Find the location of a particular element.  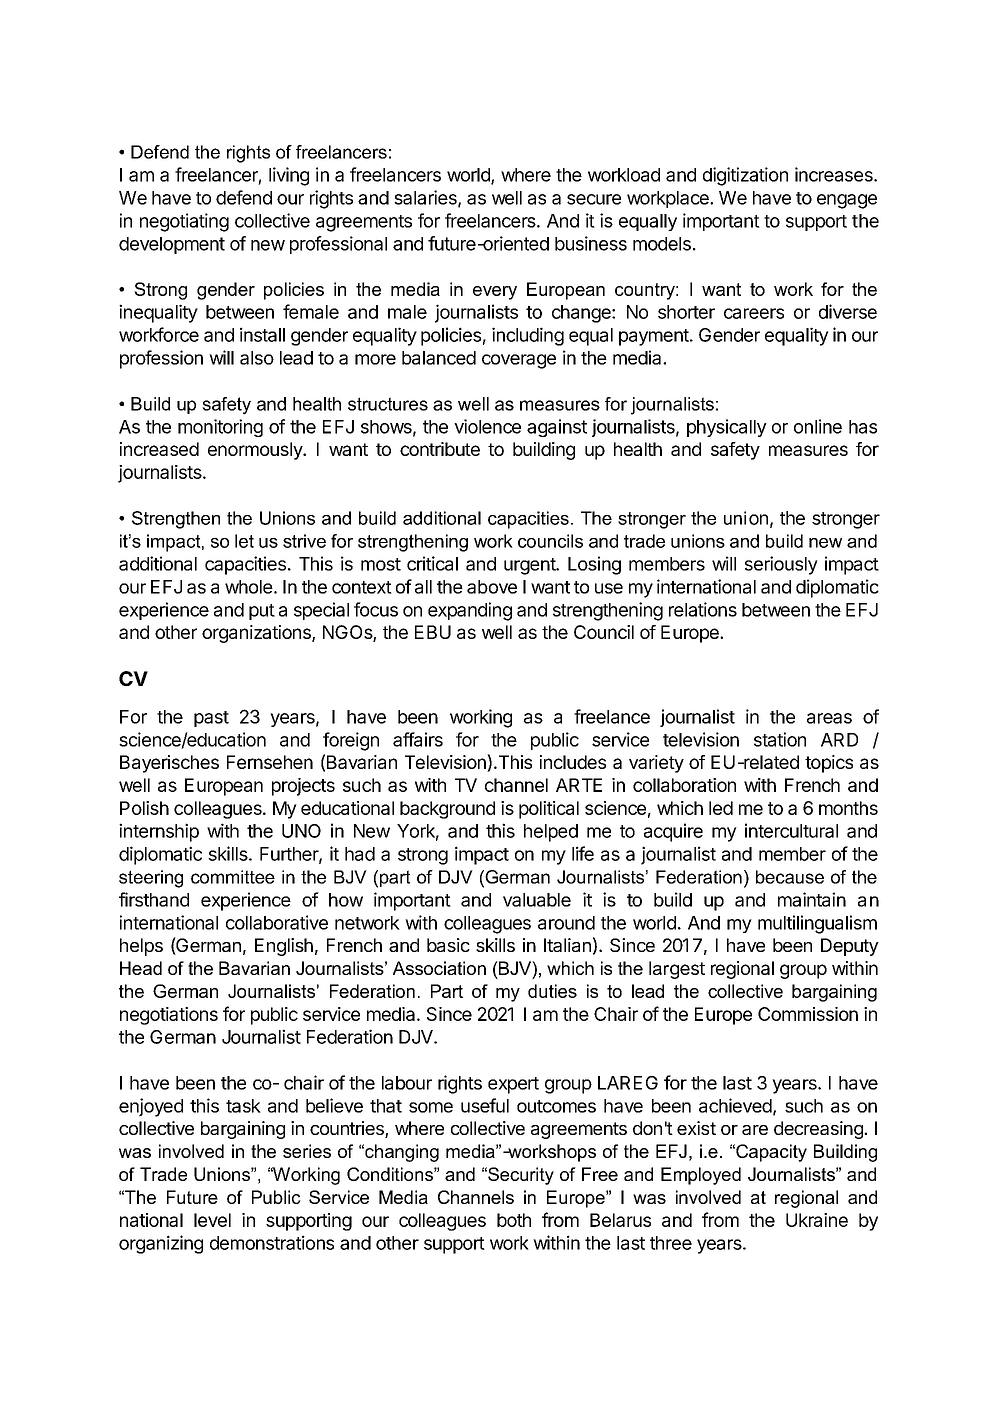

negotiating is located at coordinates (184, 222).
